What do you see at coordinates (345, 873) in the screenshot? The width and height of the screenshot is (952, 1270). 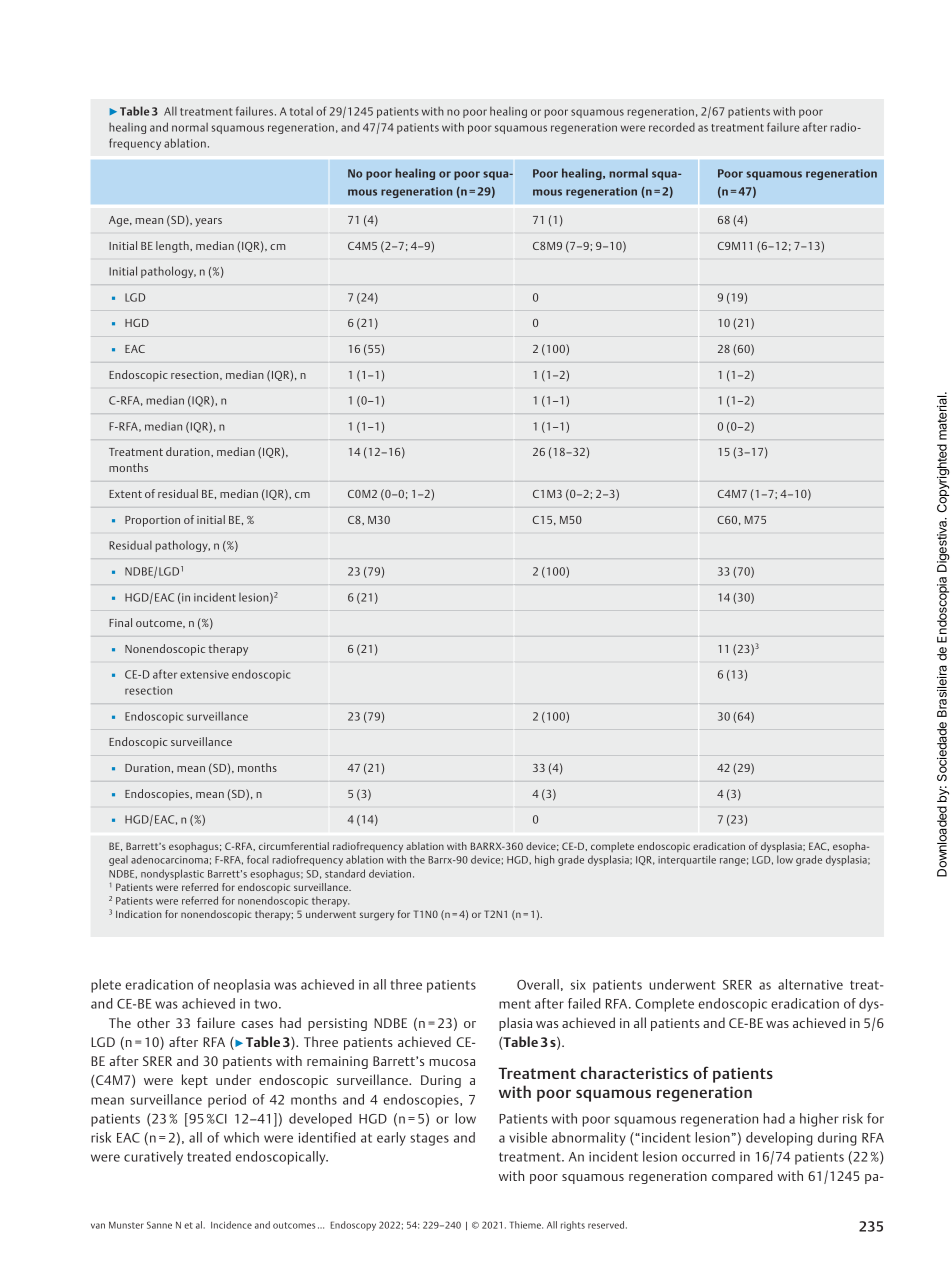 I see `standard` at bounding box center [345, 873].
